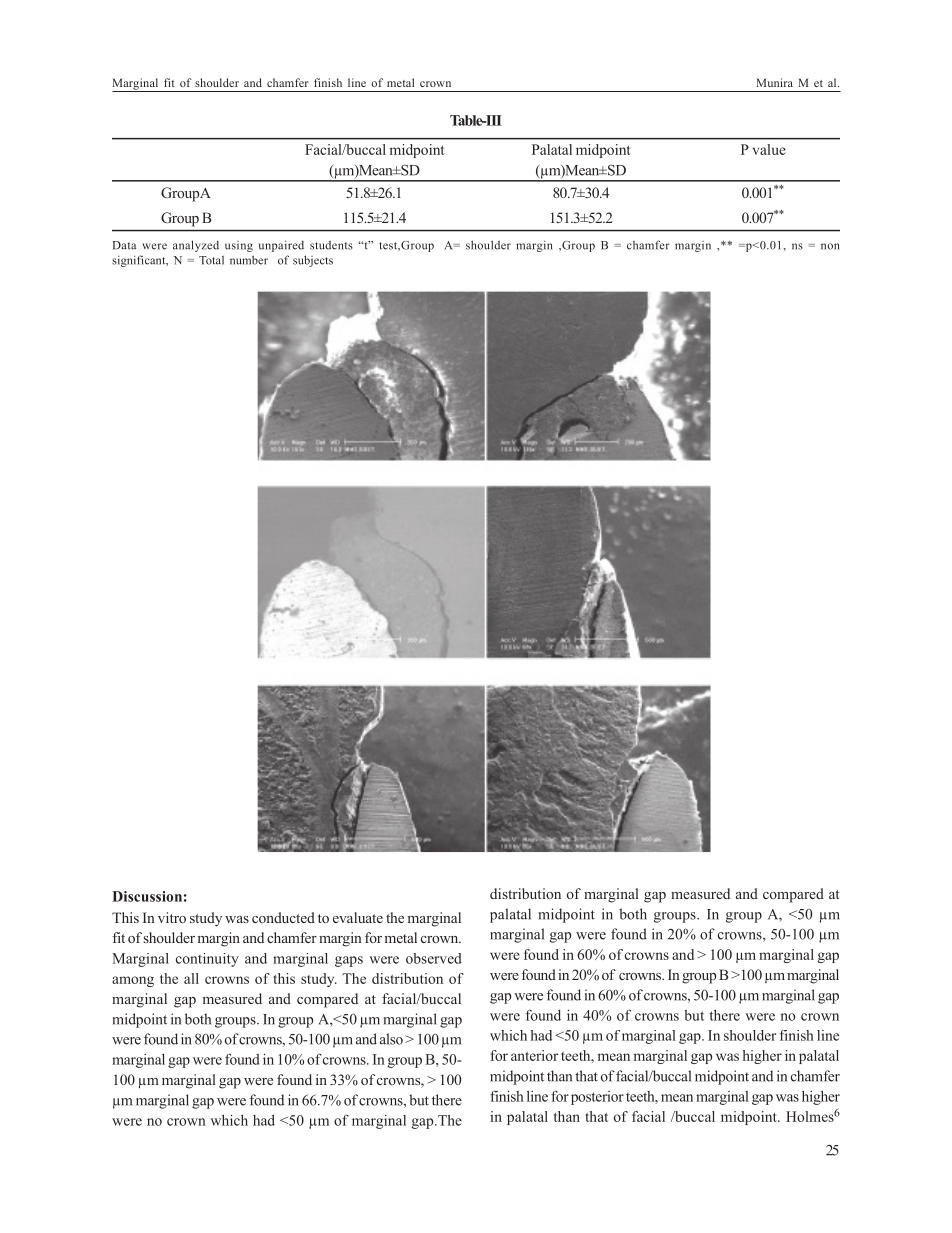 The height and width of the screenshot is (1233, 952). I want to click on conducted, so click(283, 917).
